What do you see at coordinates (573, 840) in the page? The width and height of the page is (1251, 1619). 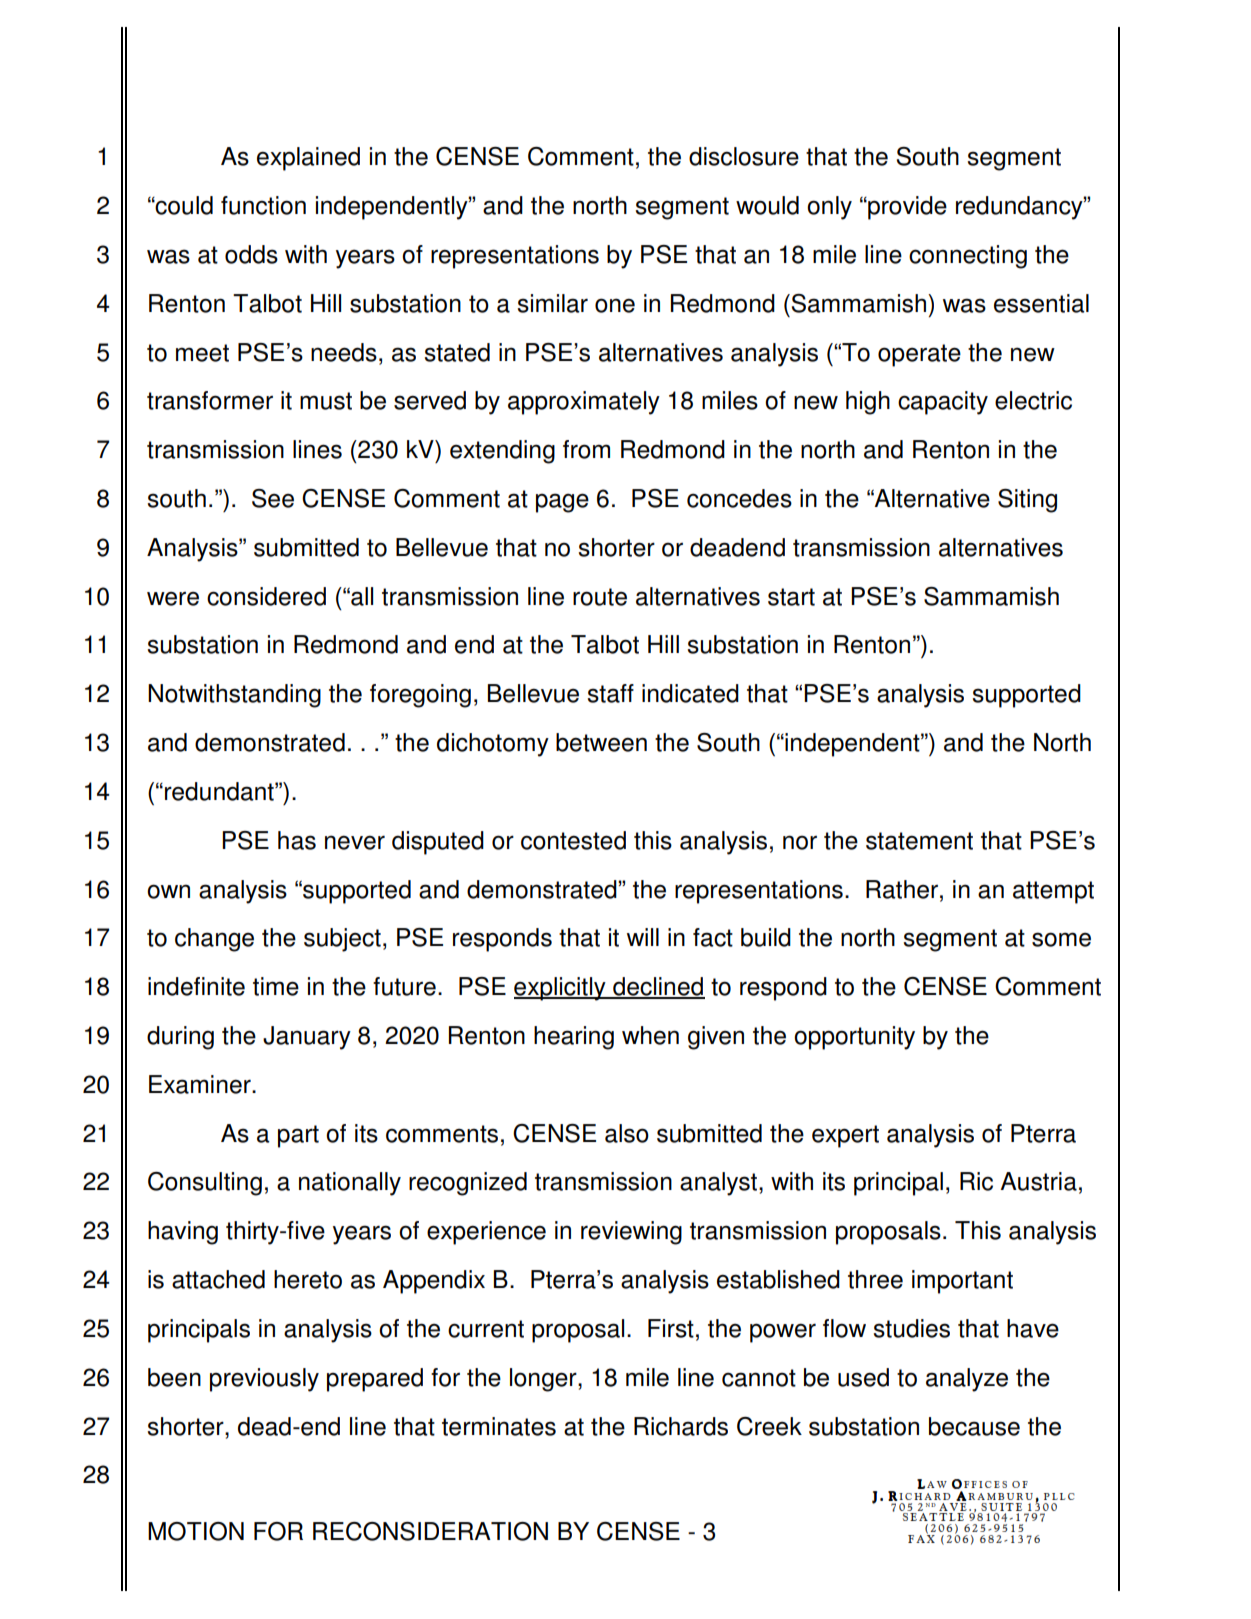 I see `contested` at bounding box center [573, 840].
